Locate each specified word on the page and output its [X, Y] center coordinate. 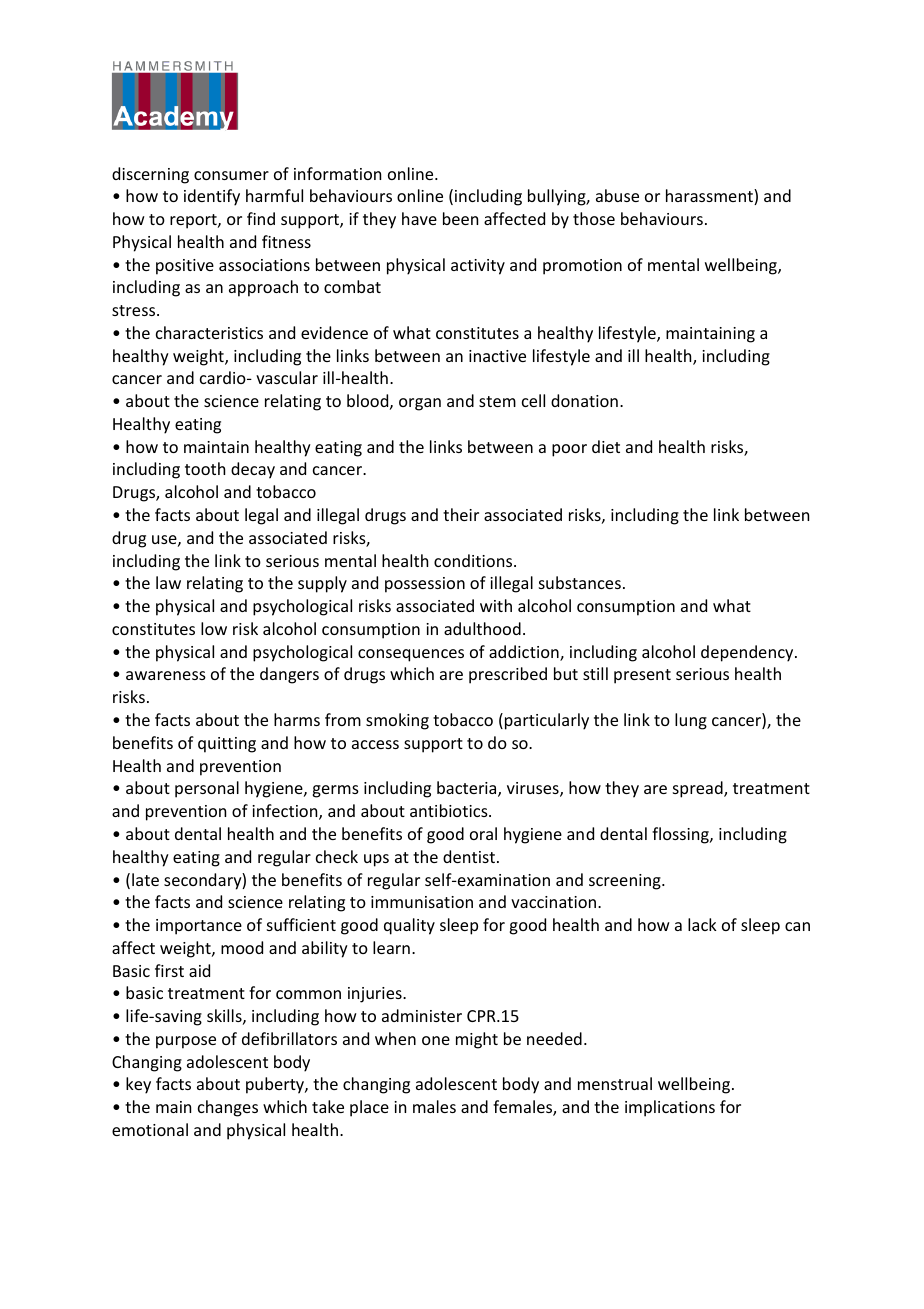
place [369, 1108]
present [642, 676]
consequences [411, 655]
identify [212, 197]
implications [670, 1108]
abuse [617, 195]
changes [228, 1108]
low [214, 628]
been [460, 218]
